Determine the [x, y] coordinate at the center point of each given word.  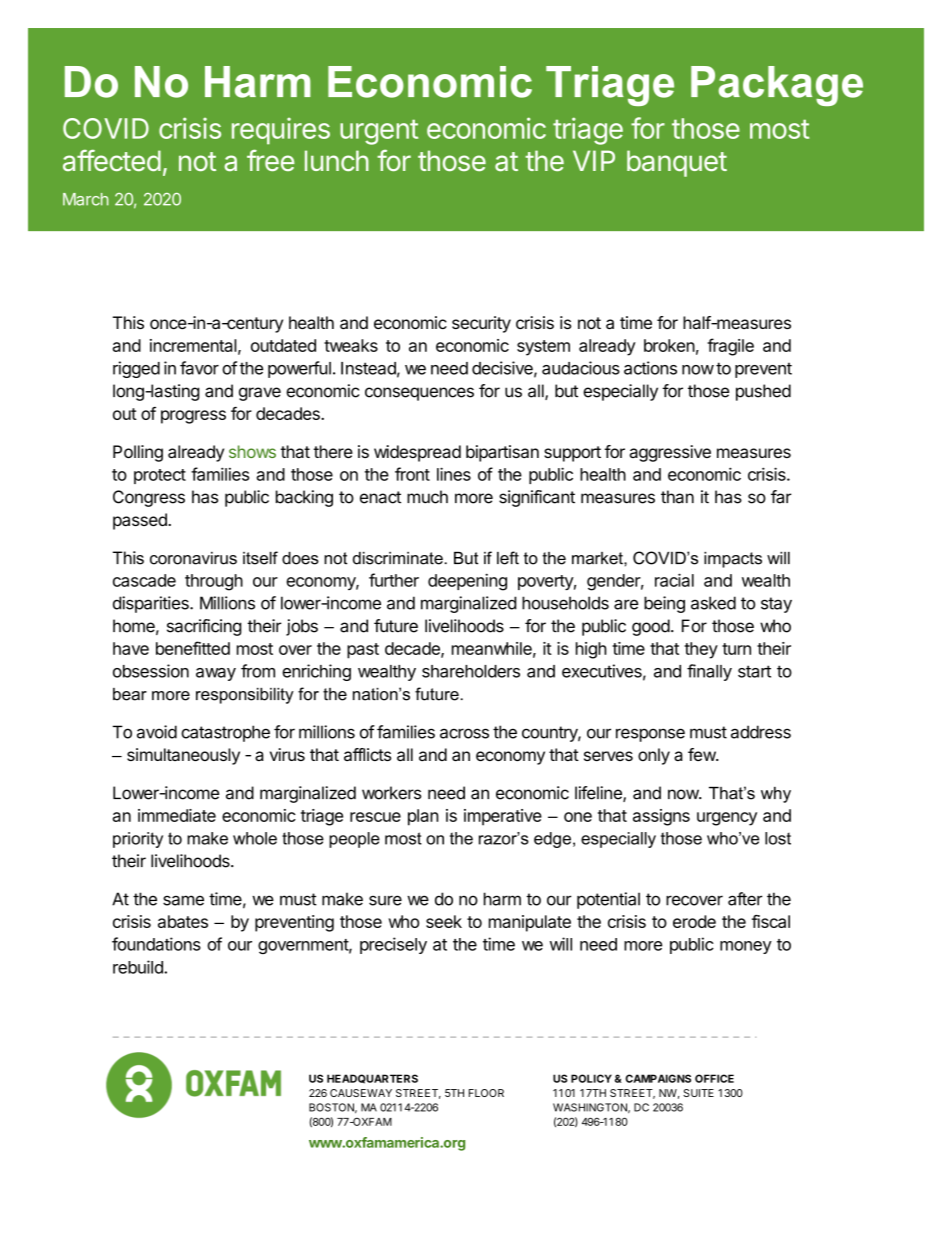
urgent [379, 132]
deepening [467, 582]
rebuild [139, 967]
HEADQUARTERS [372, 1079]
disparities [152, 604]
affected [112, 160]
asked [713, 603]
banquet [677, 163]
